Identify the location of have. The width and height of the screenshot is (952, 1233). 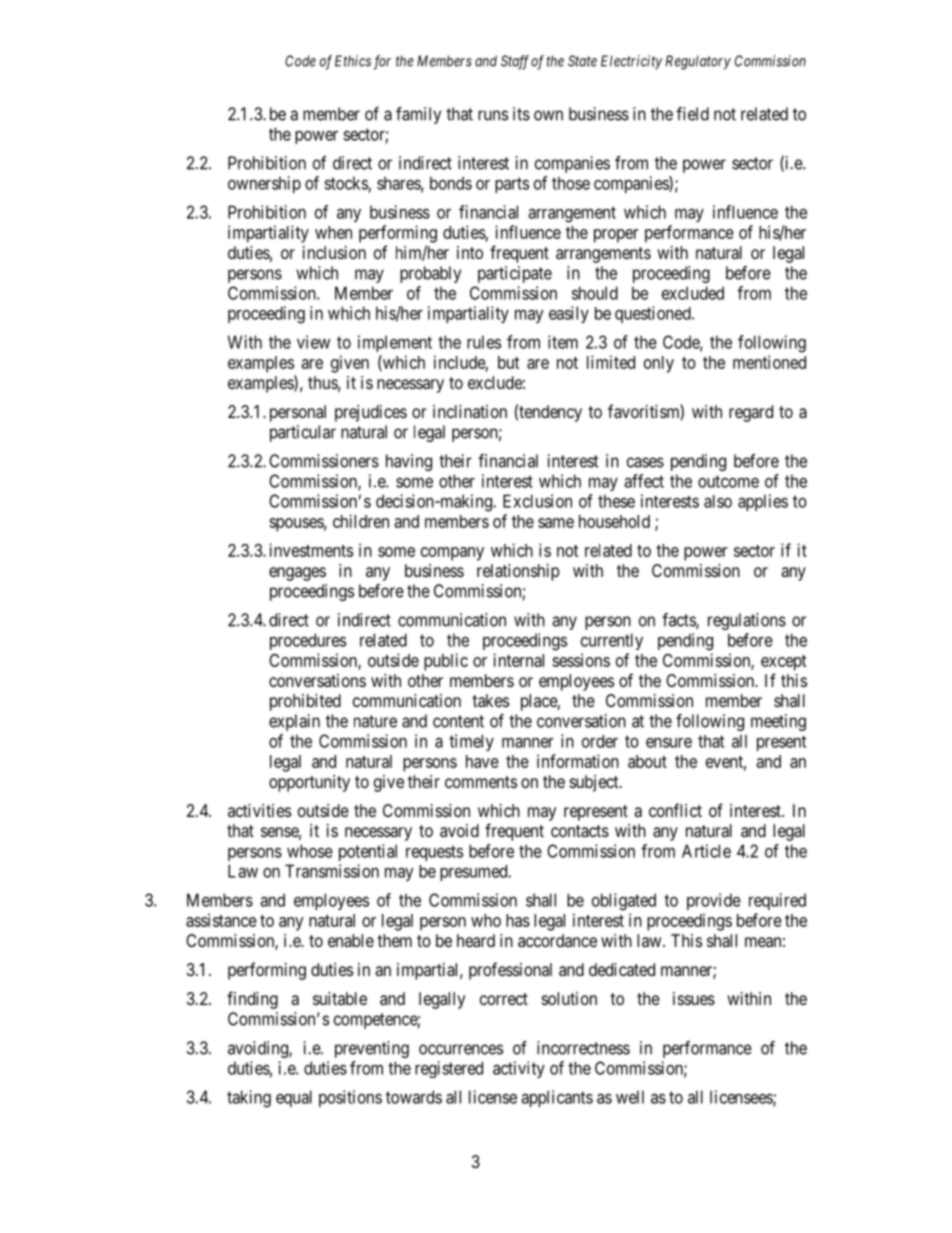
(482, 761).
